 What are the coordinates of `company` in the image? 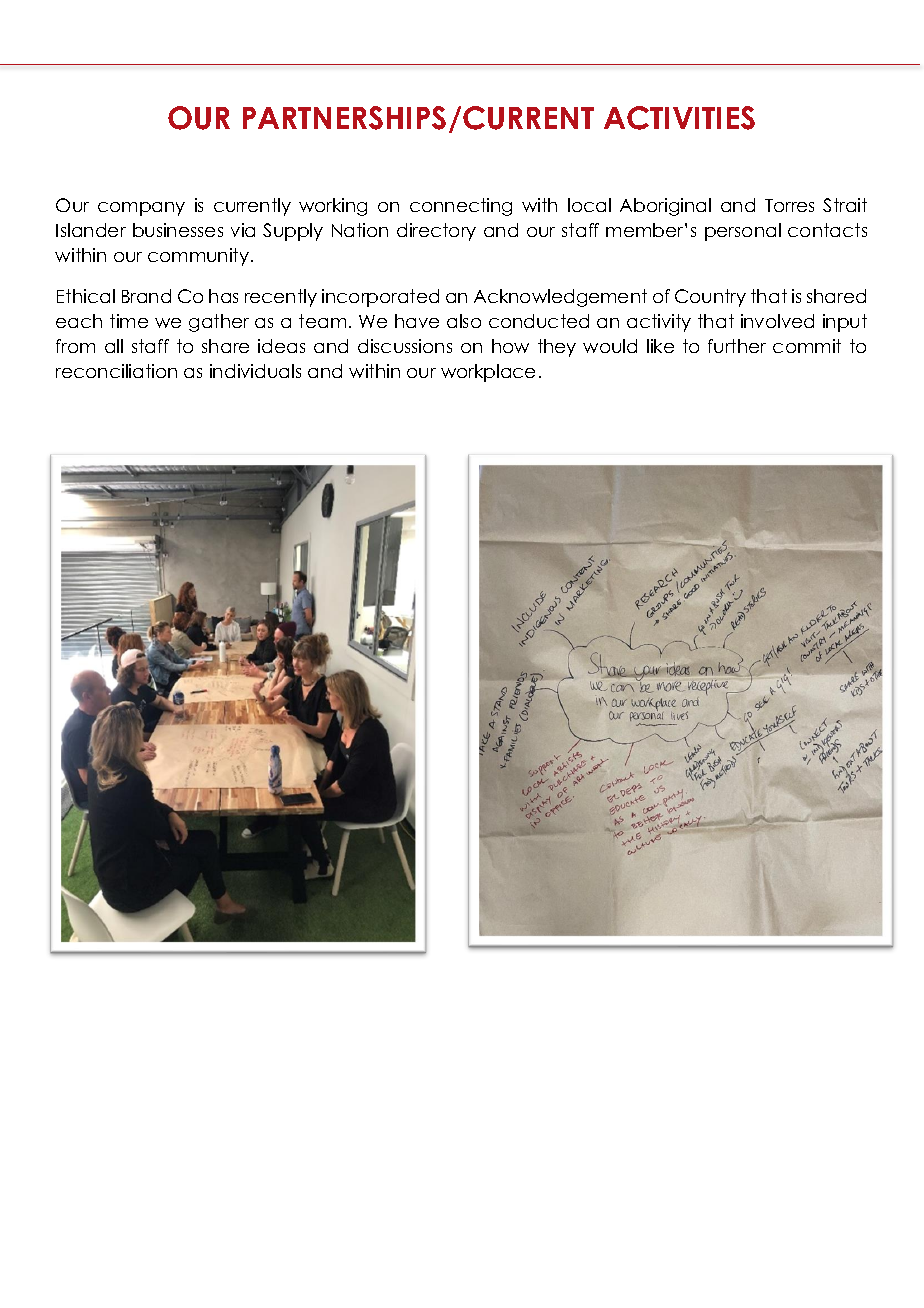 It's located at (141, 209).
